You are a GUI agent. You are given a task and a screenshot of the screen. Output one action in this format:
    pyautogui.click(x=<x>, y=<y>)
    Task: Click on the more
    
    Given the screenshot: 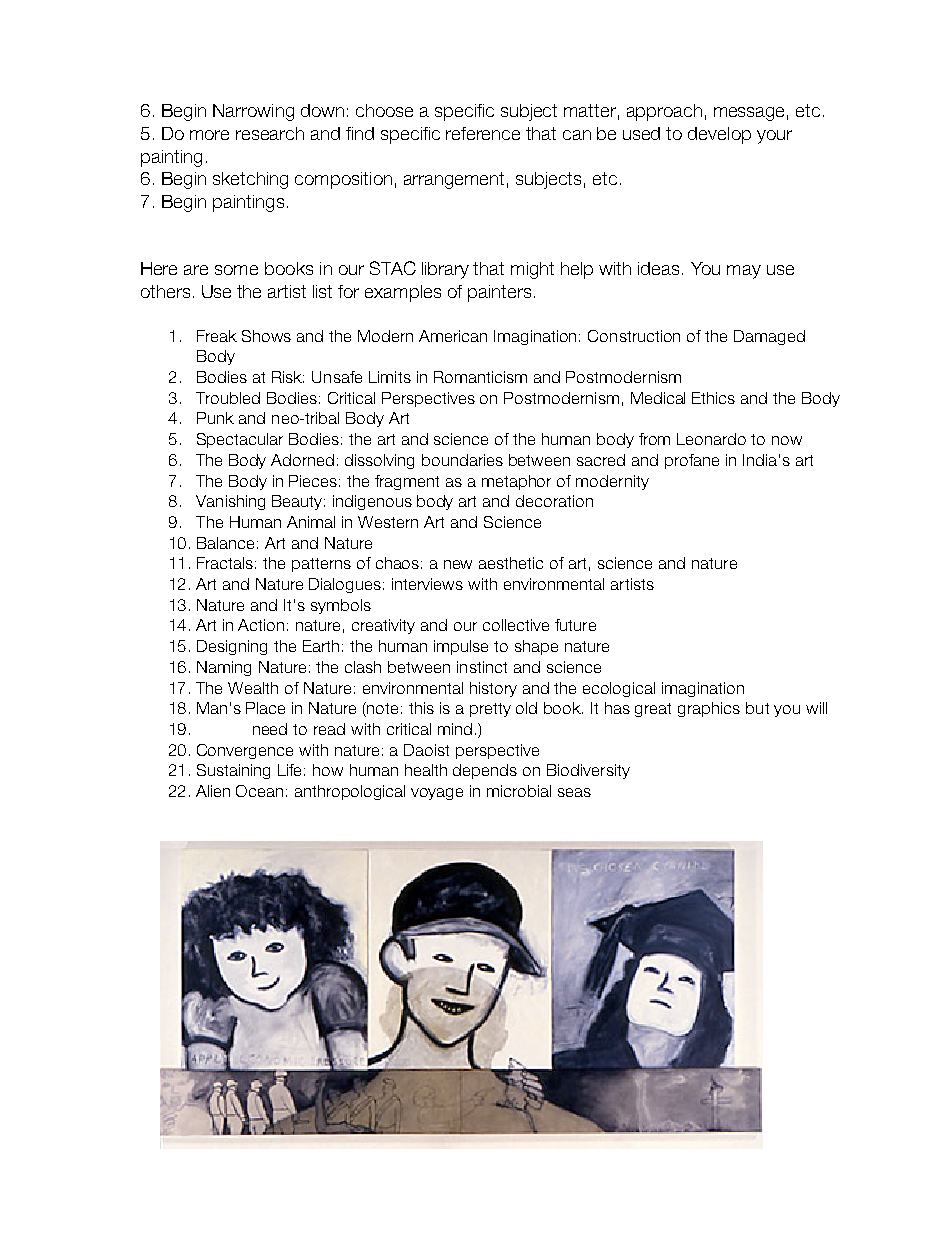 What is the action you would take?
    pyautogui.click(x=209, y=135)
